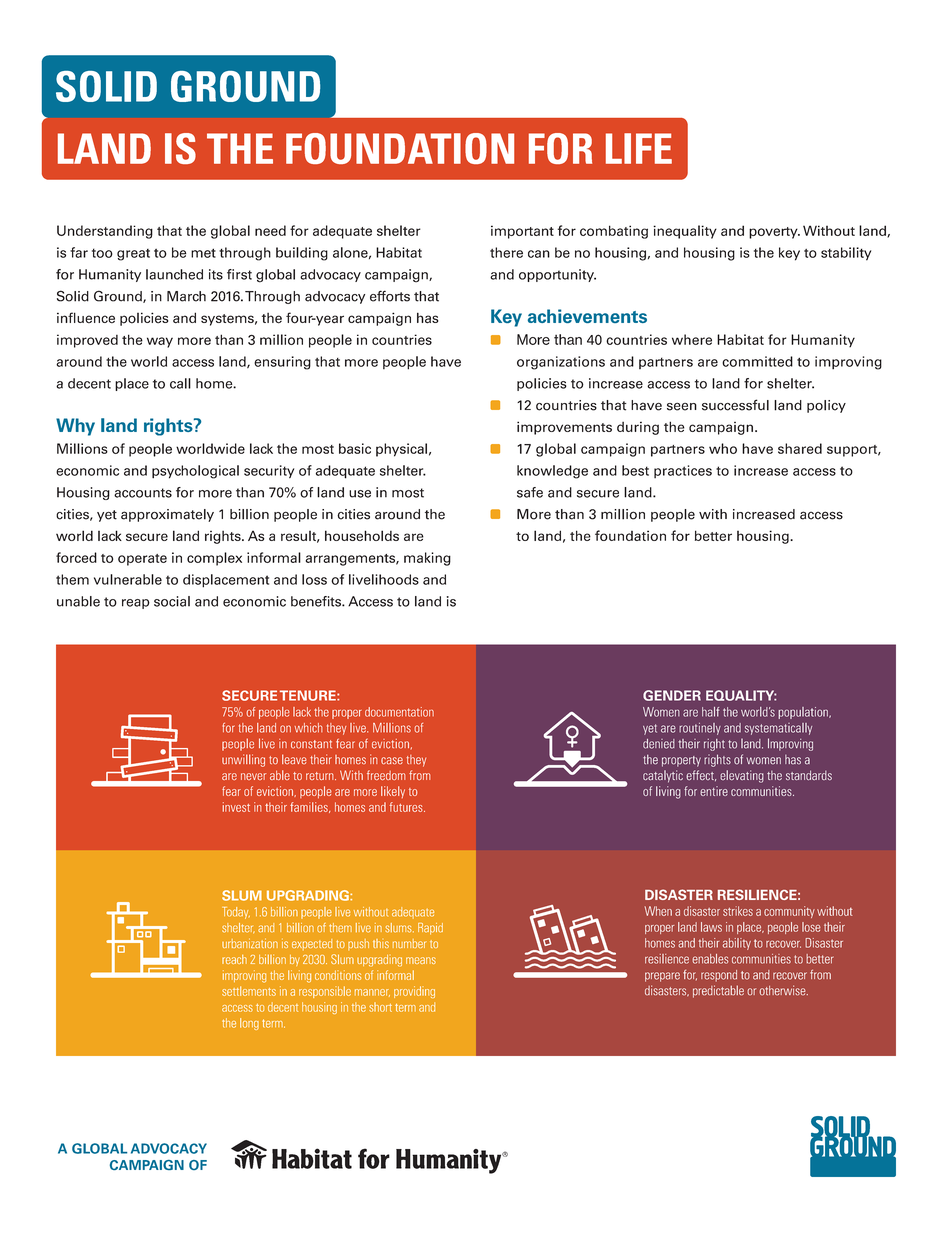 The image size is (952, 1233). I want to click on unwilling, so click(243, 760).
